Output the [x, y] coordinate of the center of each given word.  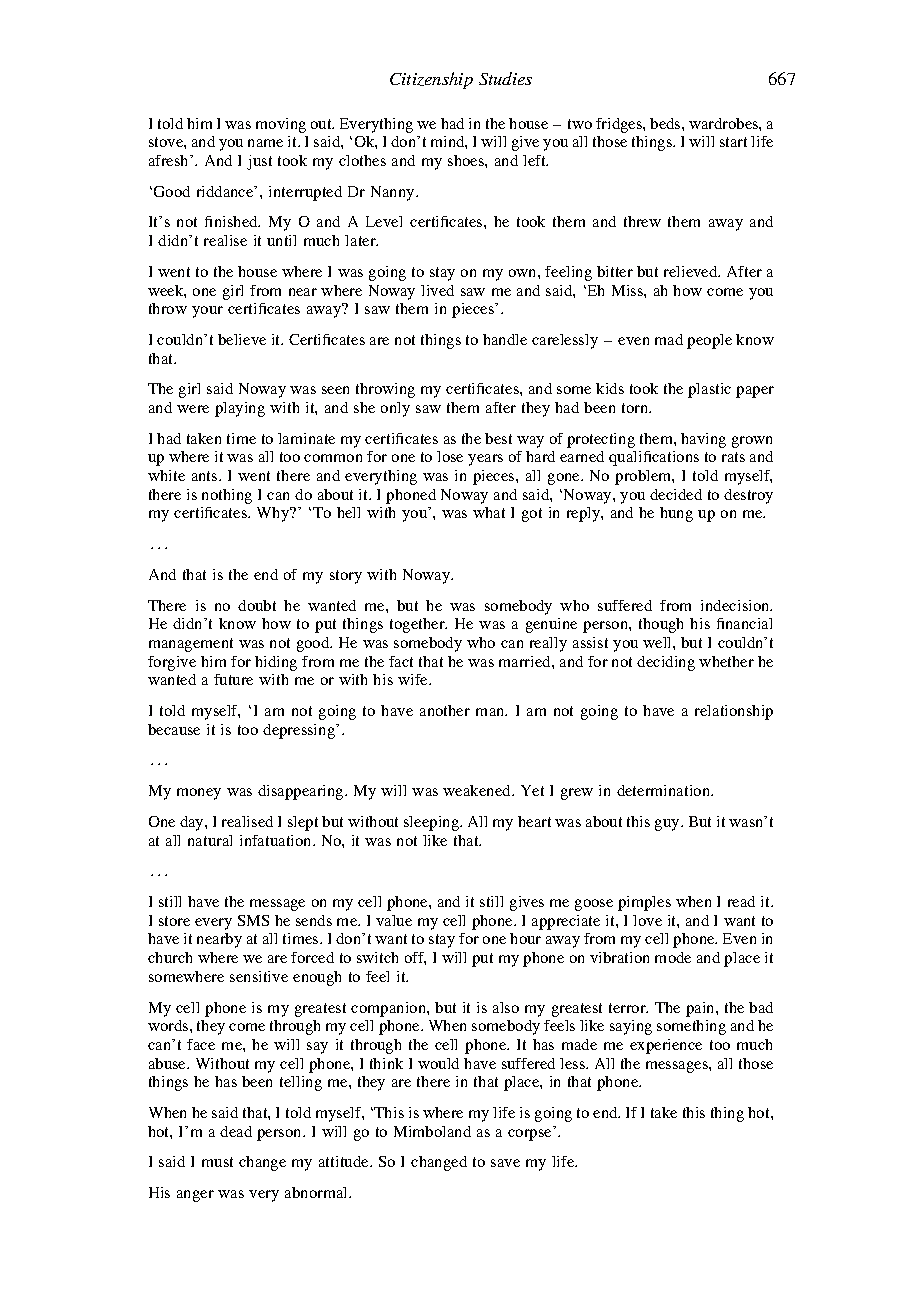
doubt [257, 605]
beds [666, 123]
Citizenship [431, 80]
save [505, 1163]
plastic [709, 390]
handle [505, 339]
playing [240, 409]
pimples [644, 903]
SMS [253, 920]
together [418, 625]
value [394, 920]
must [217, 1162]
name [265, 143]
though [661, 625]
